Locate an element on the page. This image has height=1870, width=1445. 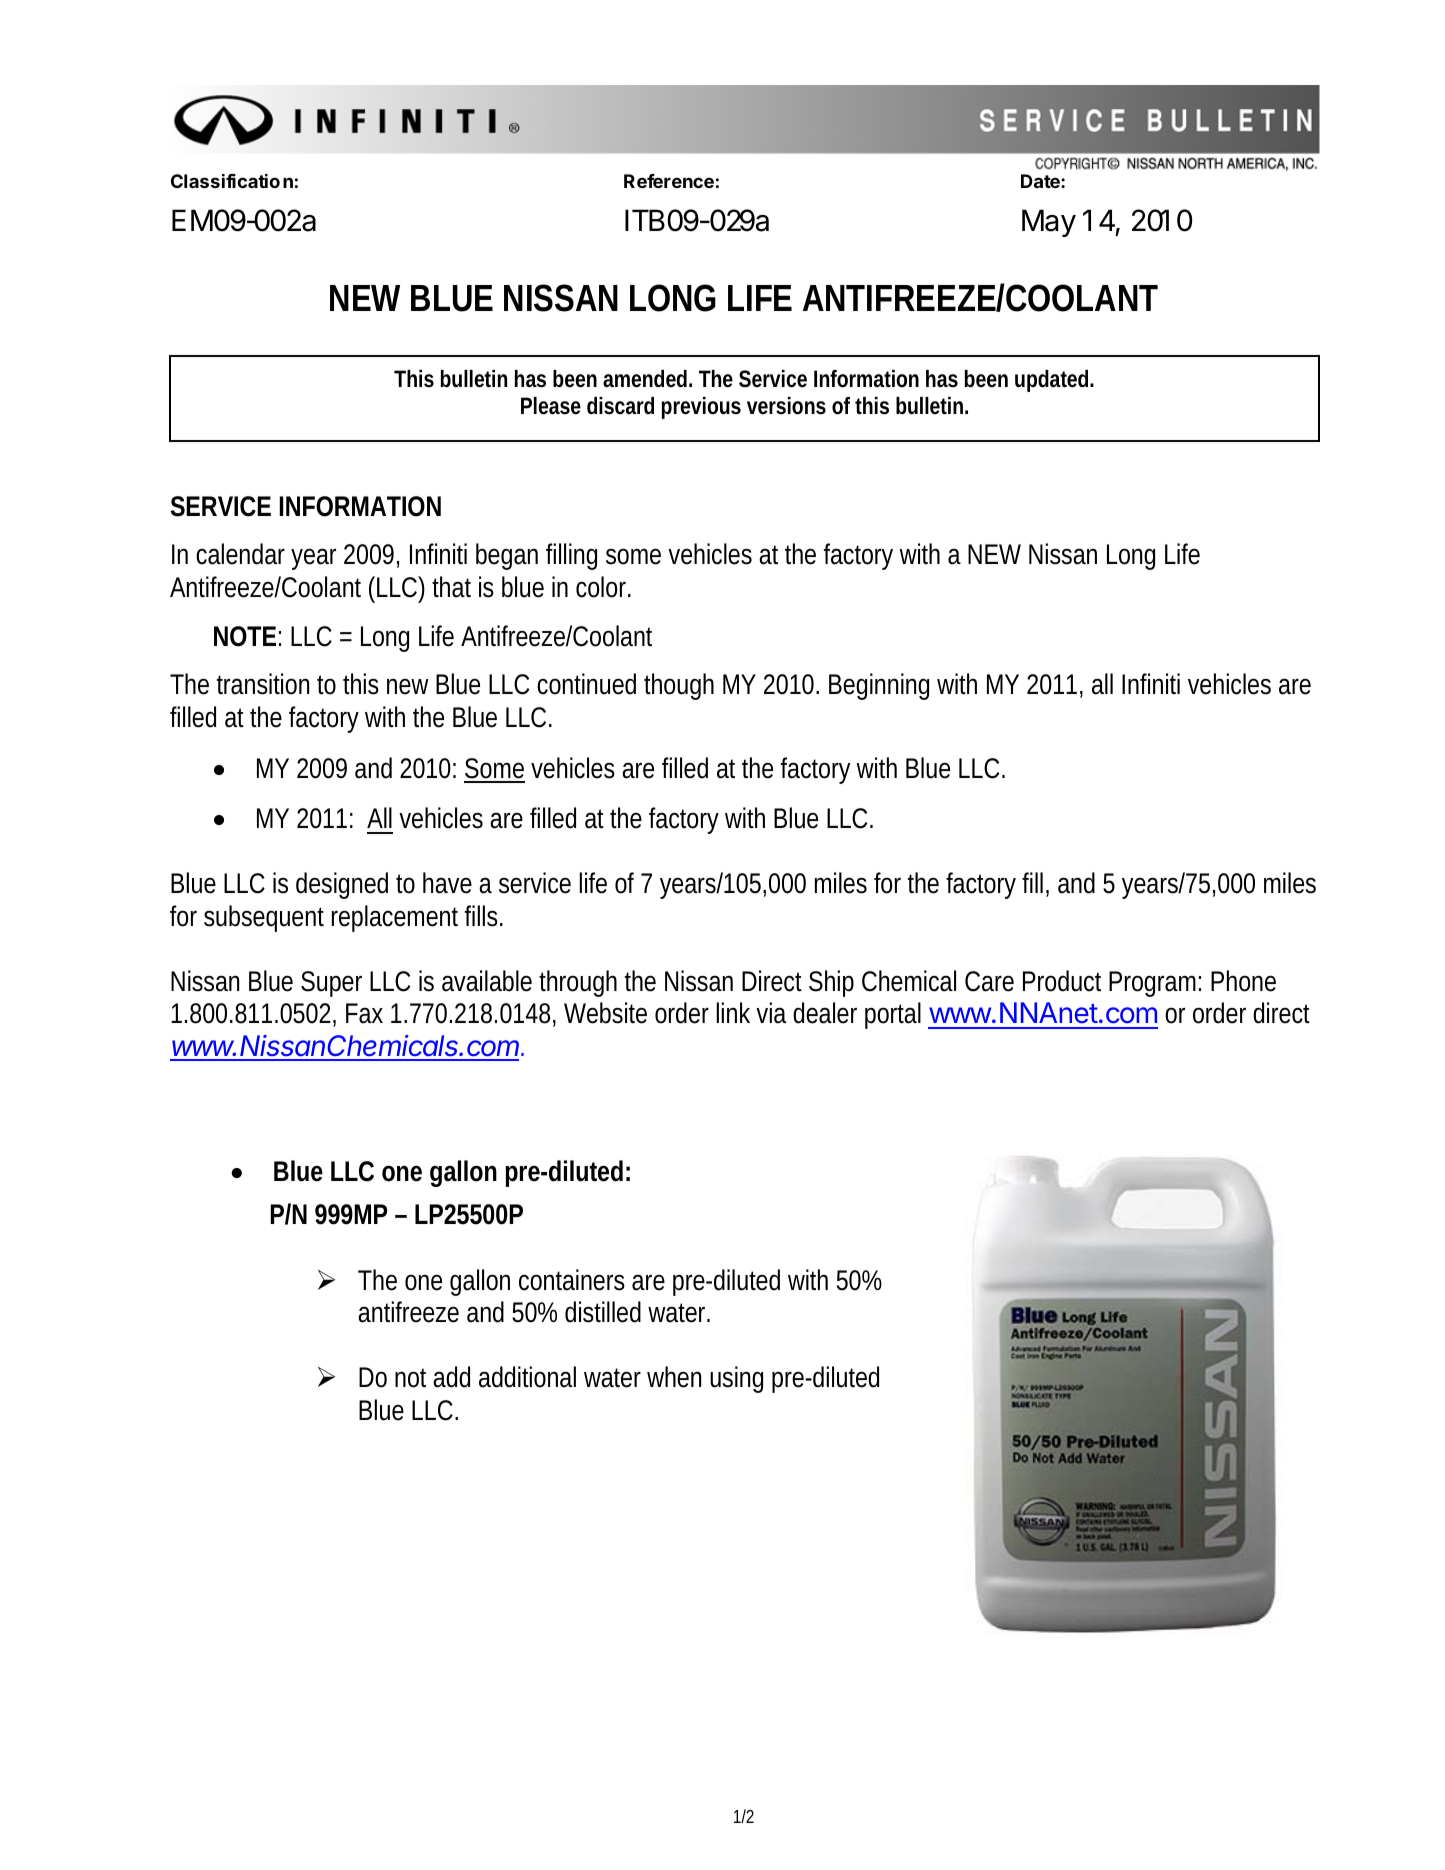
began is located at coordinates (507, 556).
